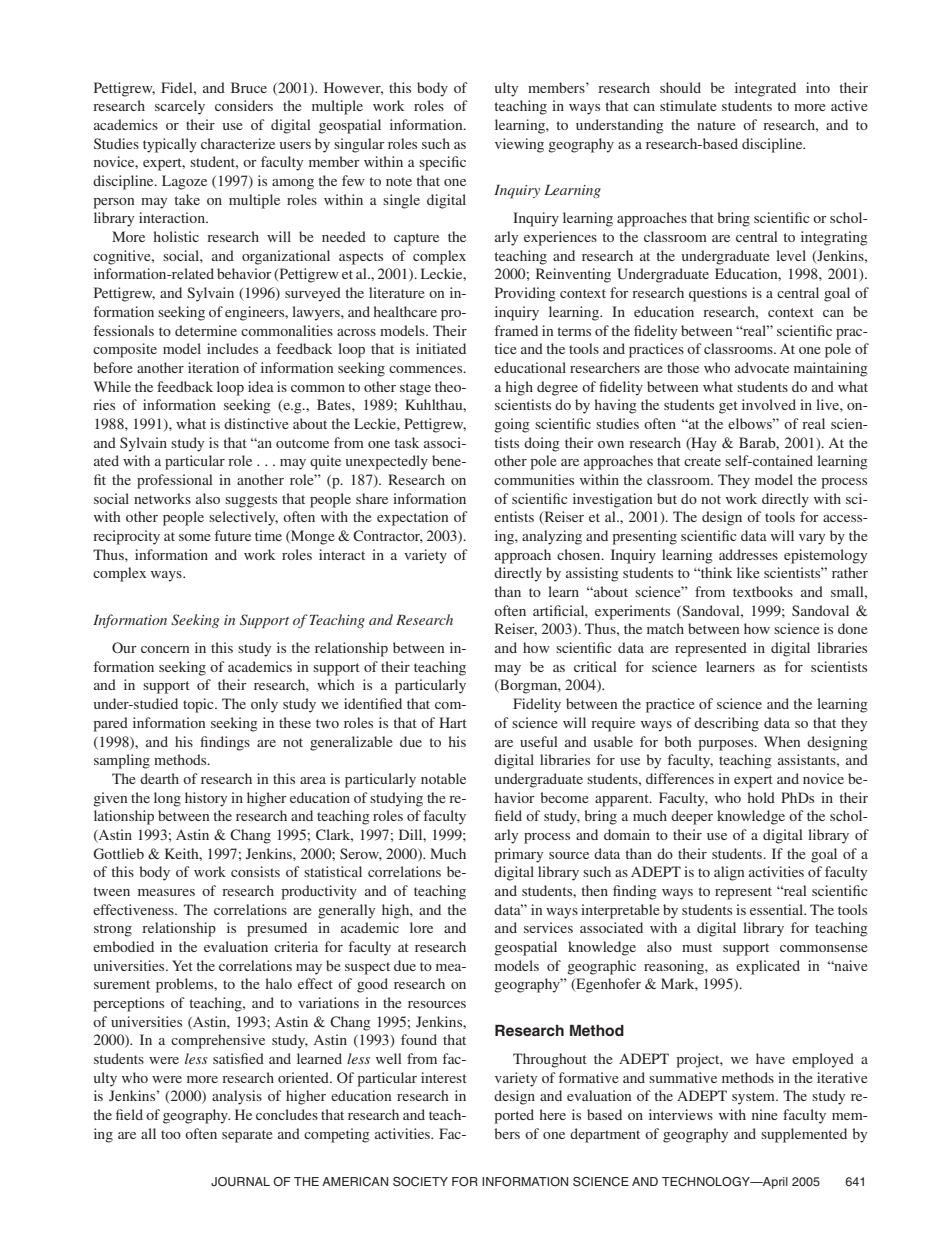 The height and width of the screenshot is (1233, 952). Describe the element at coordinates (716, 125) in the screenshot. I see `nature` at that location.
